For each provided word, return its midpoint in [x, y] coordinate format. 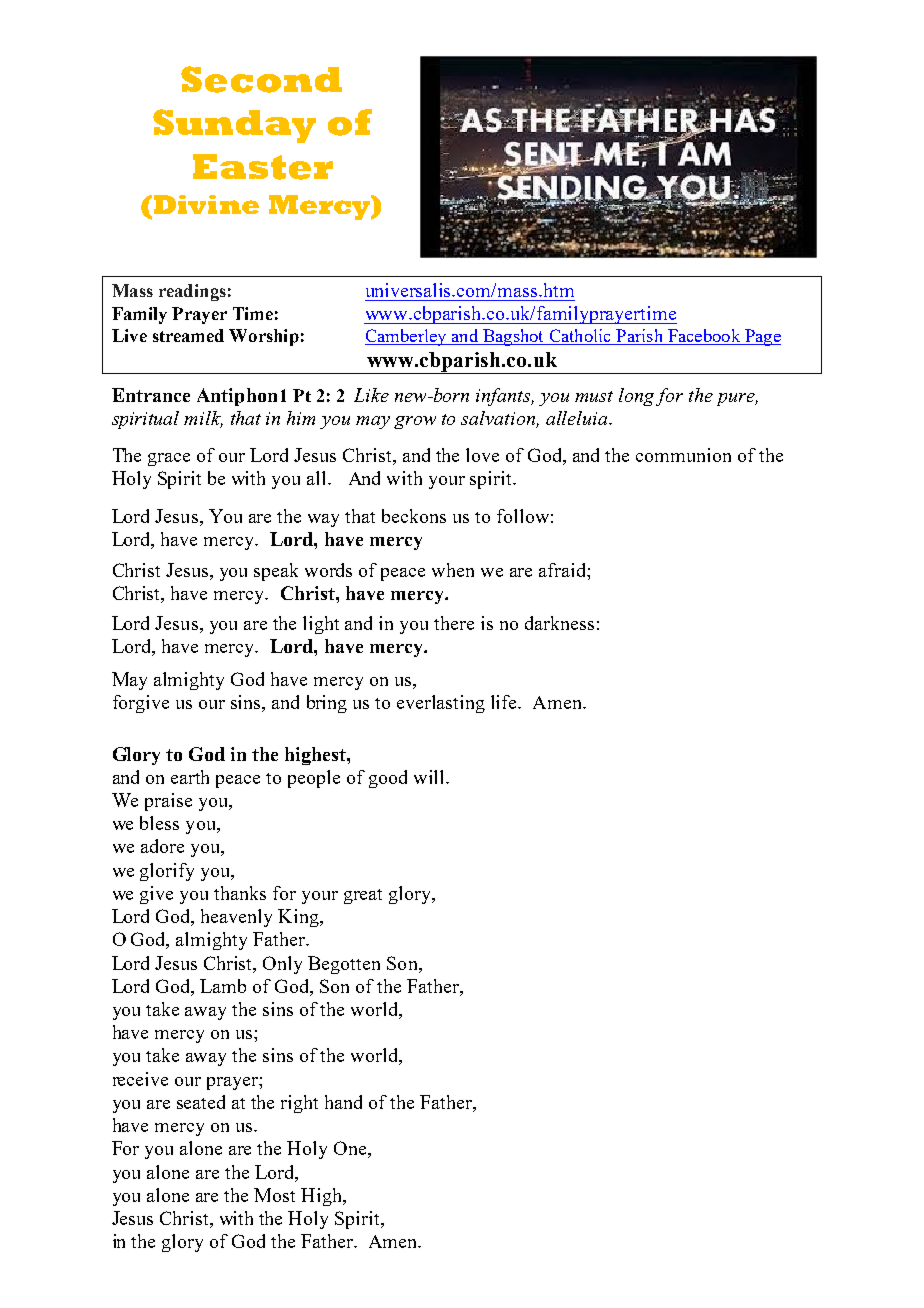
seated [201, 1102]
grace [169, 459]
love [482, 455]
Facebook [704, 337]
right [299, 1104]
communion [683, 455]
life [505, 702]
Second [261, 79]
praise [168, 802]
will [430, 777]
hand [343, 1102]
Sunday [234, 126]
